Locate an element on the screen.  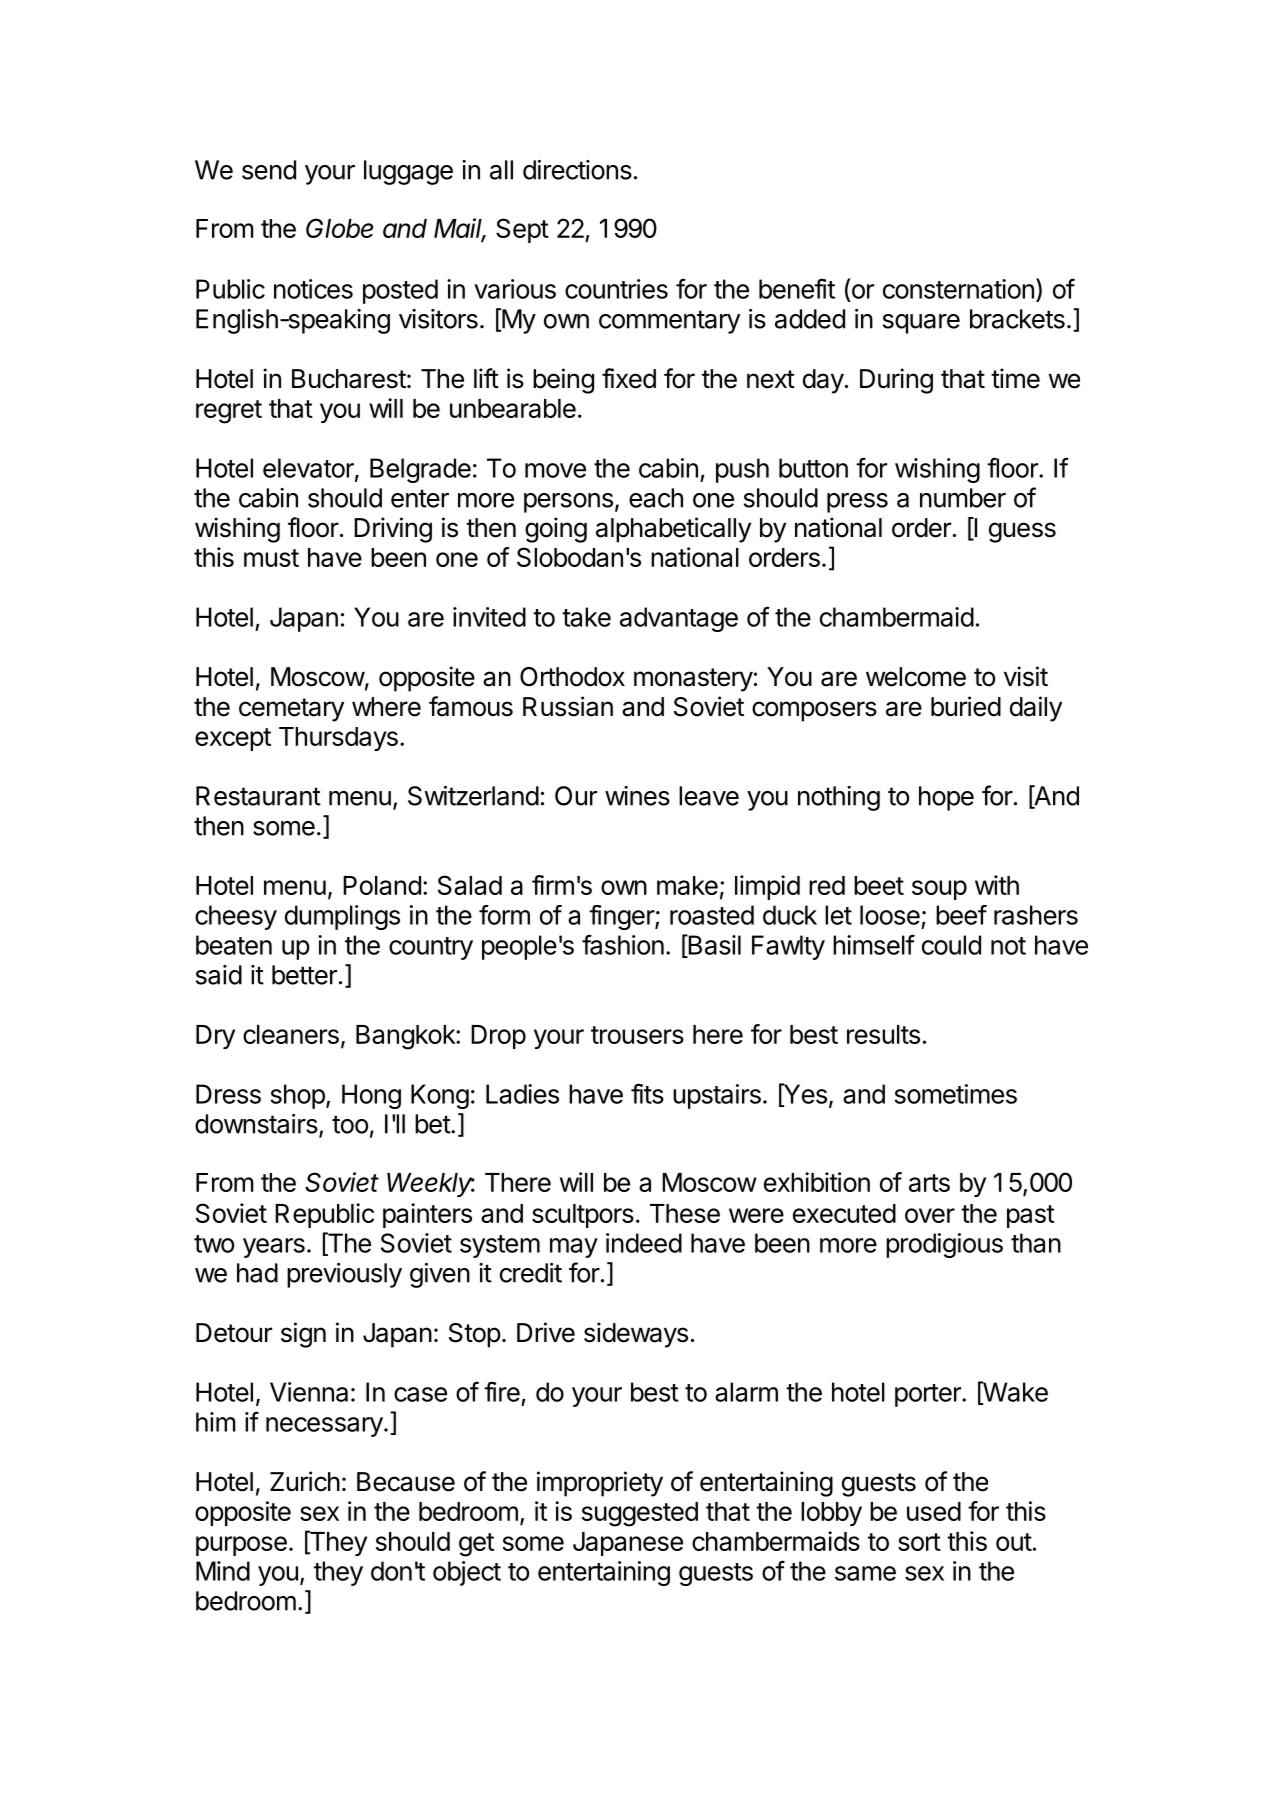
directions is located at coordinates (577, 170).
